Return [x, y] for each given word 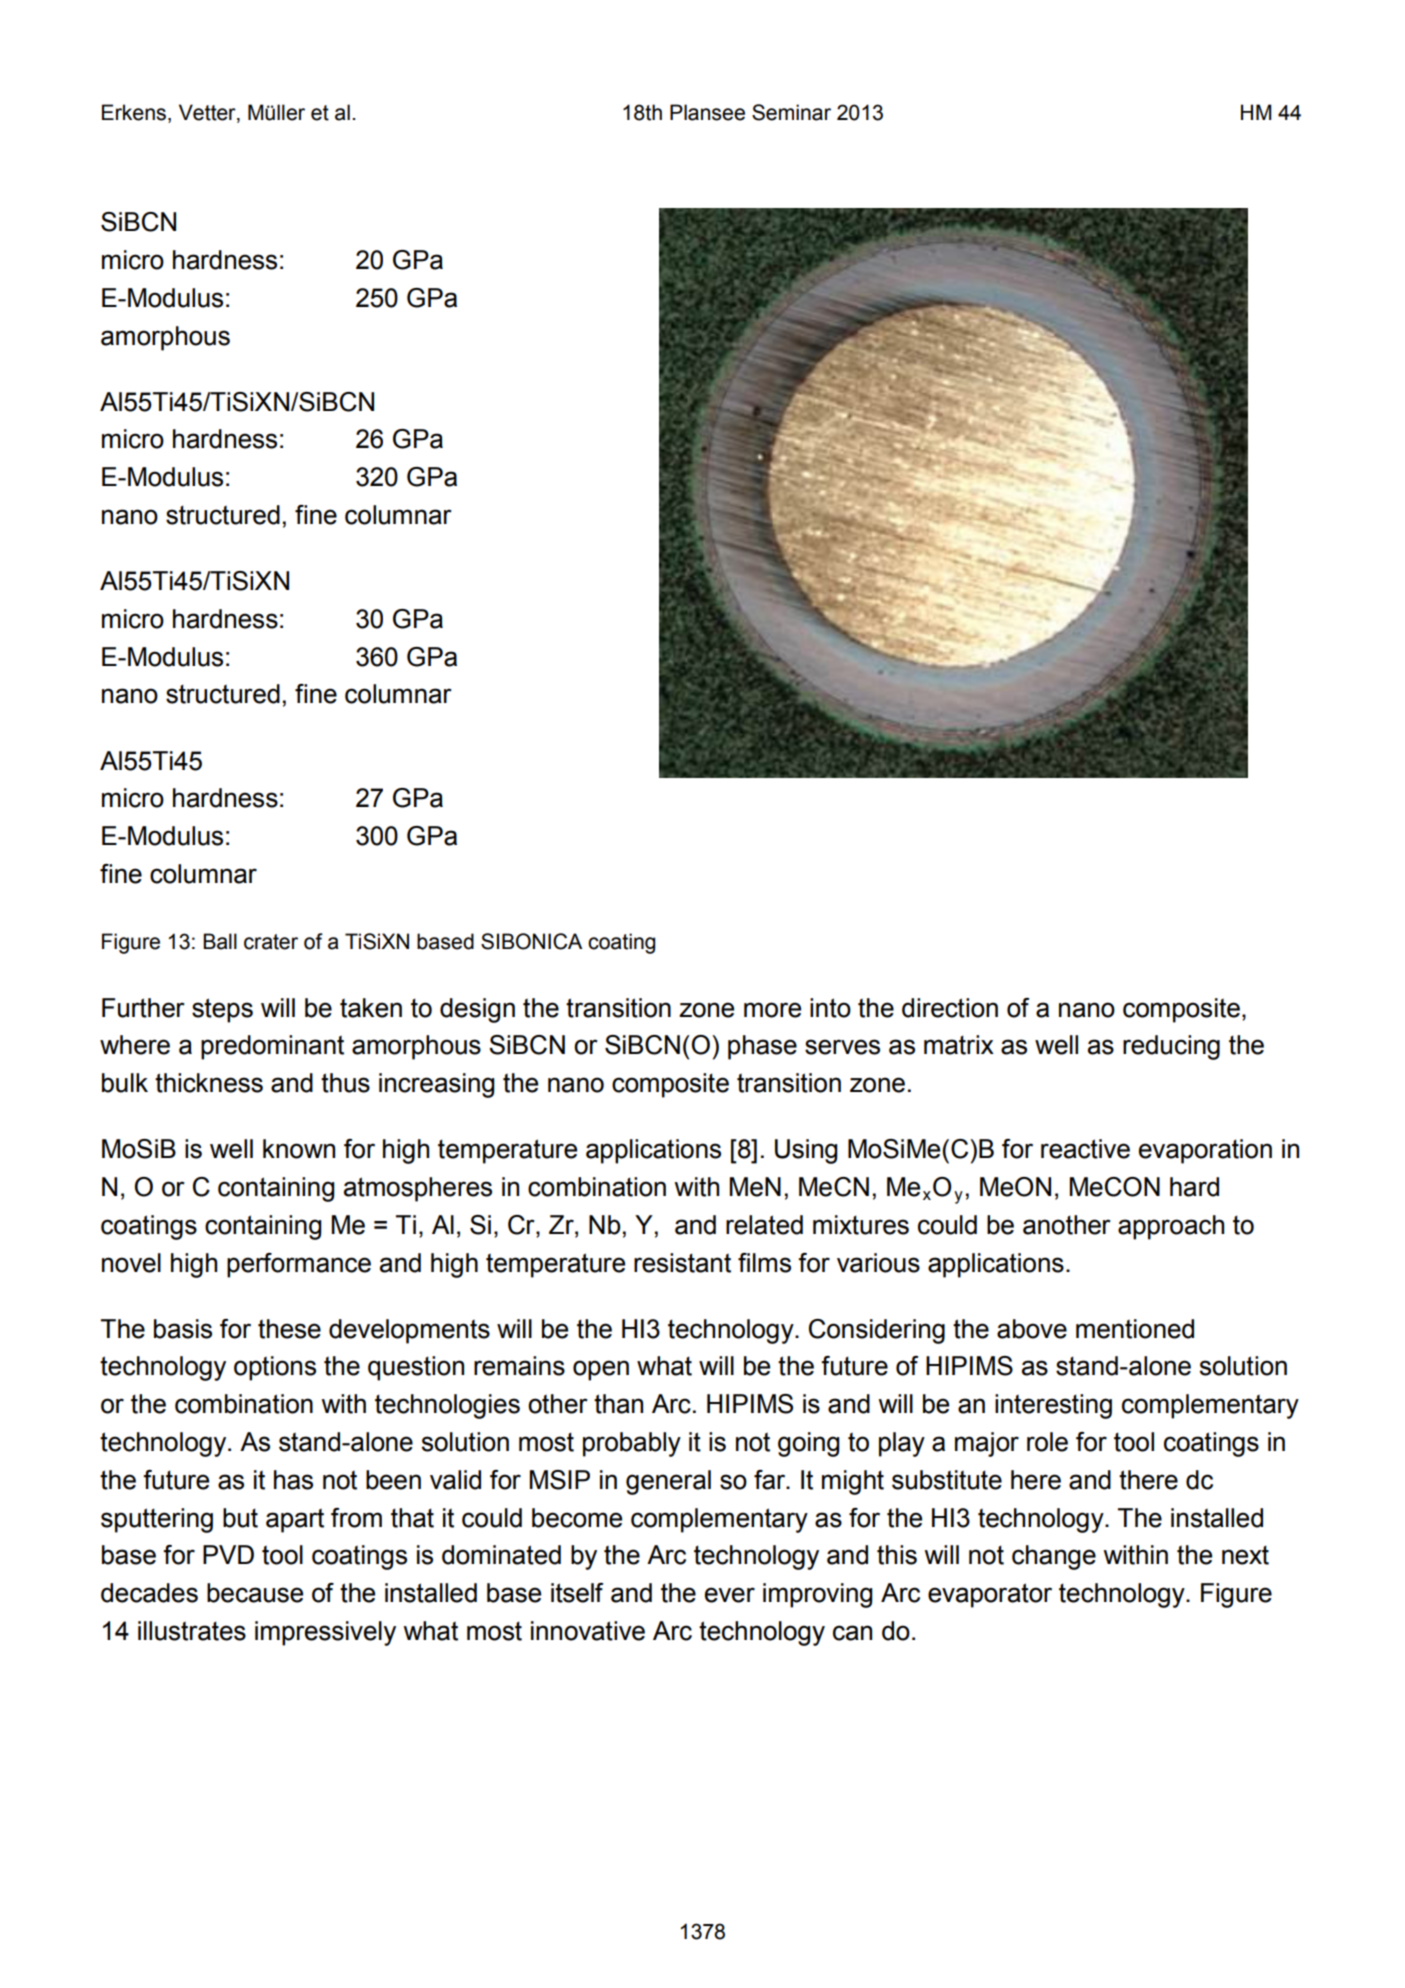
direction [950, 1008]
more [772, 1010]
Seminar [791, 112]
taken [371, 1008]
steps [222, 1010]
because [255, 1593]
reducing [1171, 1047]
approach [1171, 1227]
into [830, 1008]
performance [299, 1265]
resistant [682, 1263]
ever [730, 1595]
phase [762, 1047]
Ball [220, 941]
